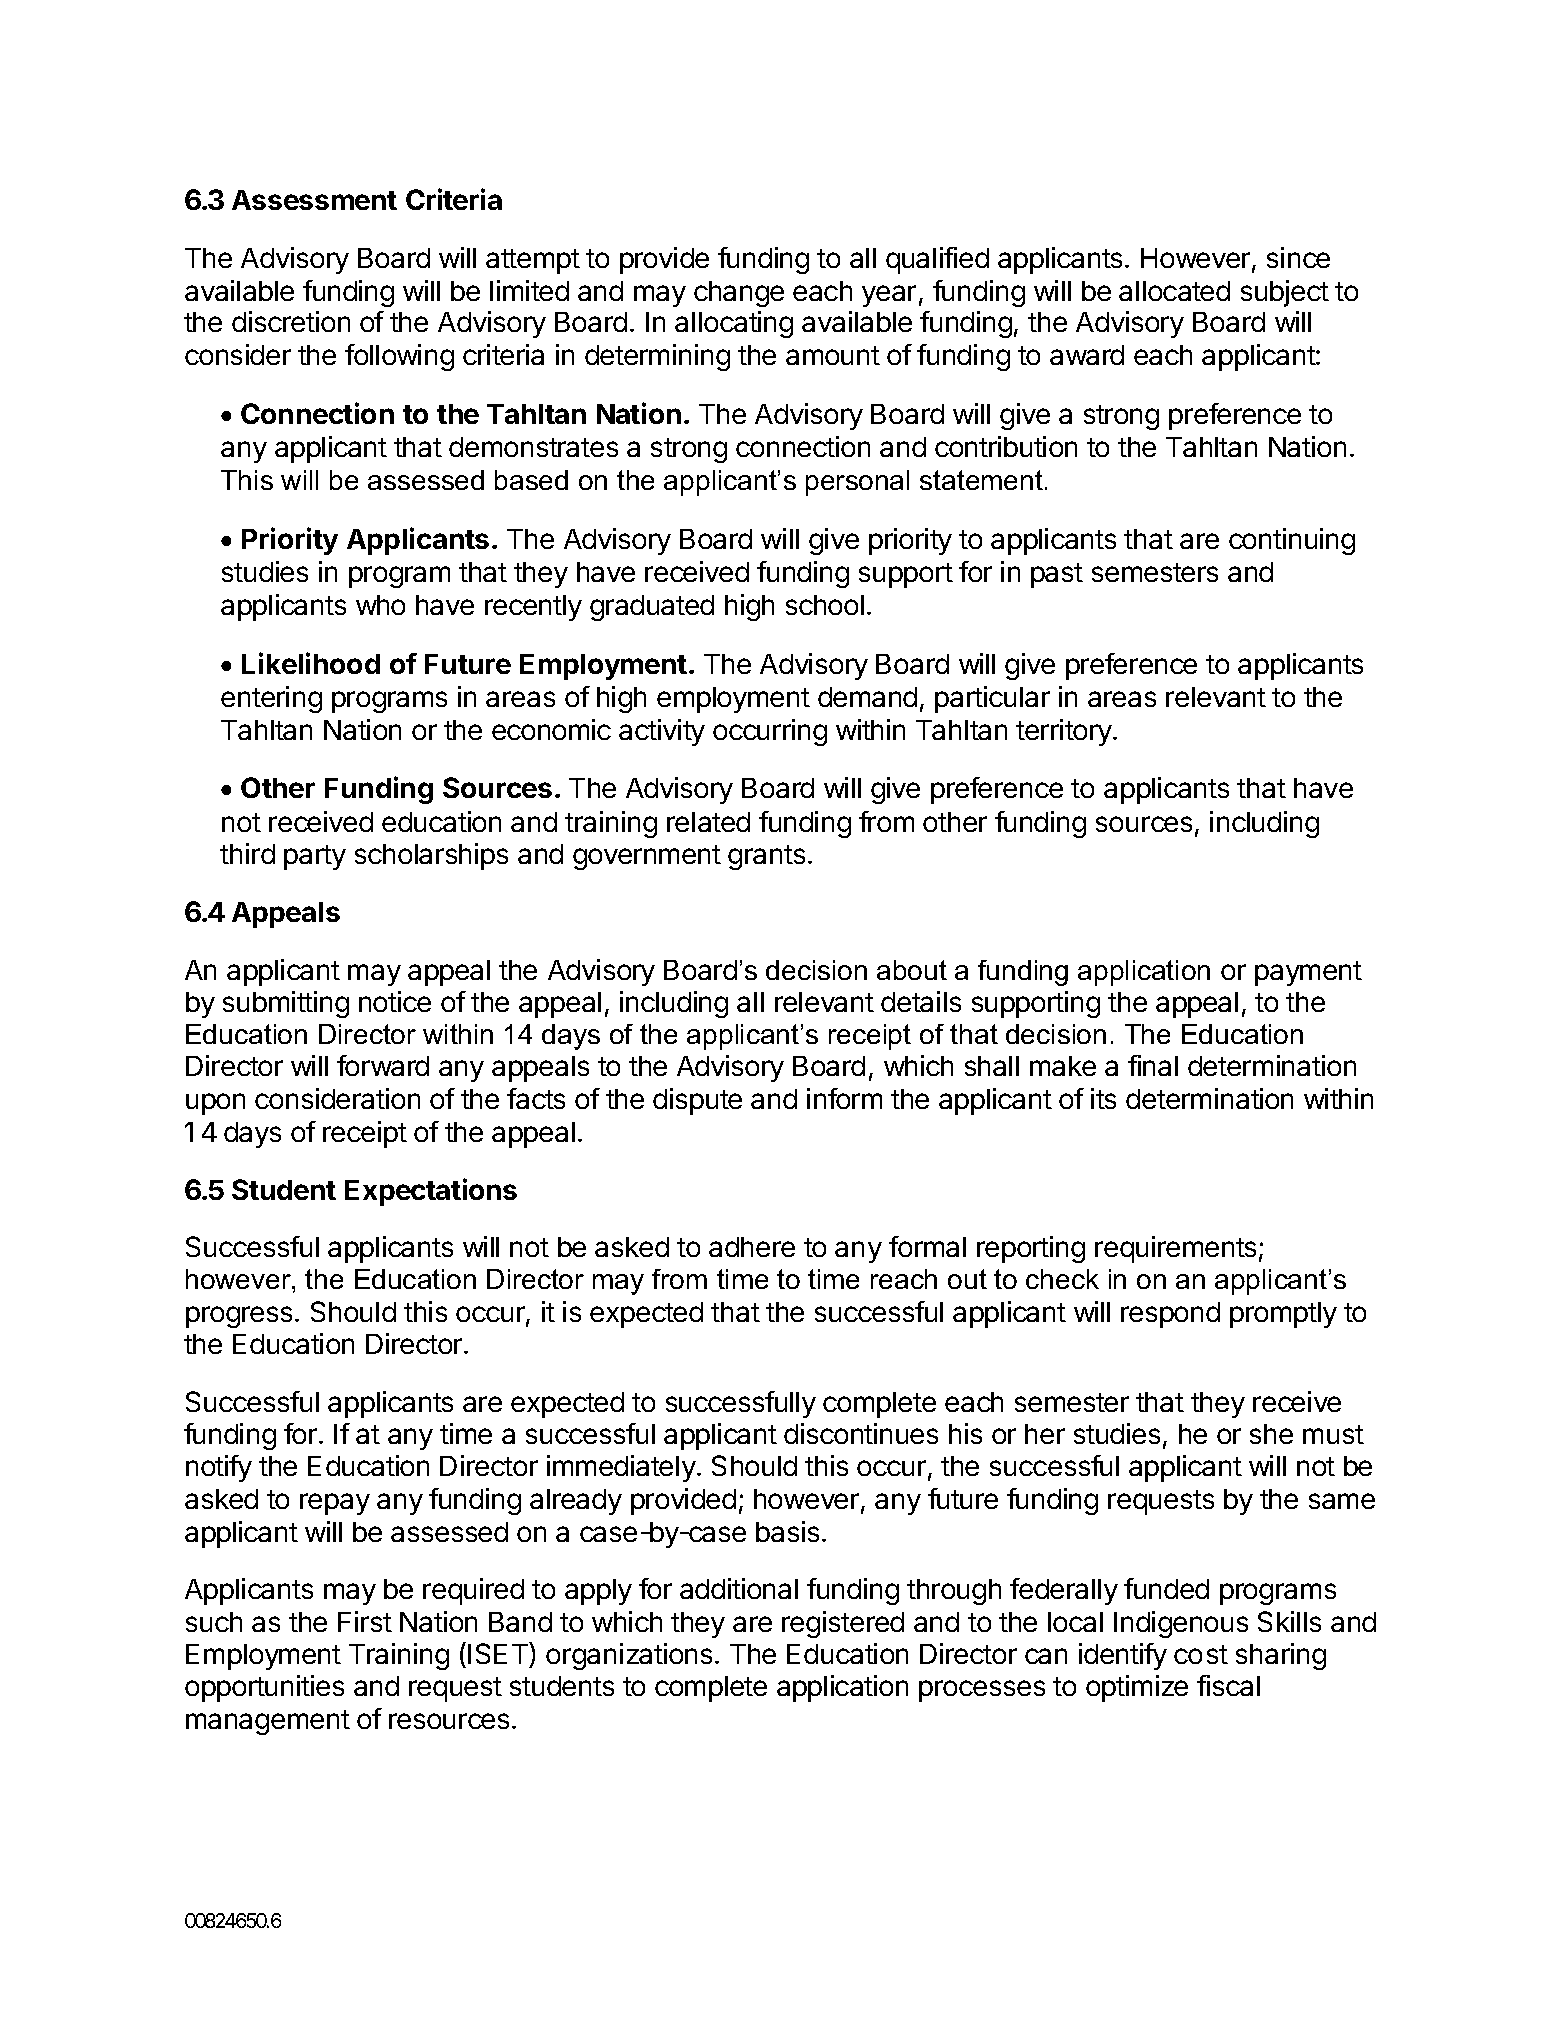 The height and width of the screenshot is (2024, 1564). Describe the element at coordinates (739, 294) in the screenshot. I see `change` at that location.
